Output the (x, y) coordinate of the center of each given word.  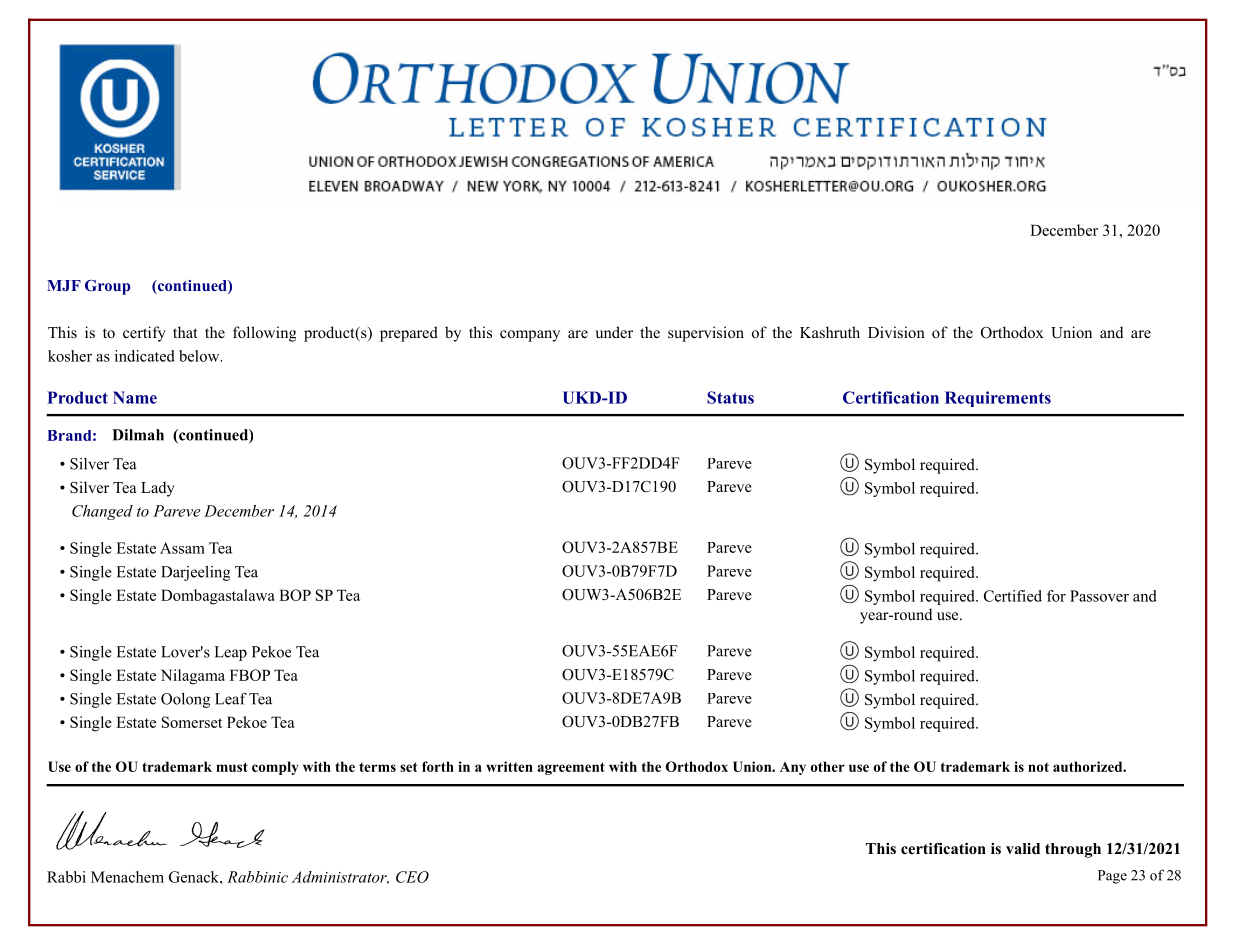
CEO (412, 877)
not (1038, 767)
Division (896, 332)
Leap (230, 653)
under (614, 332)
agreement (571, 768)
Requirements (998, 399)
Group (107, 287)
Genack (195, 877)
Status (730, 397)
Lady (158, 489)
